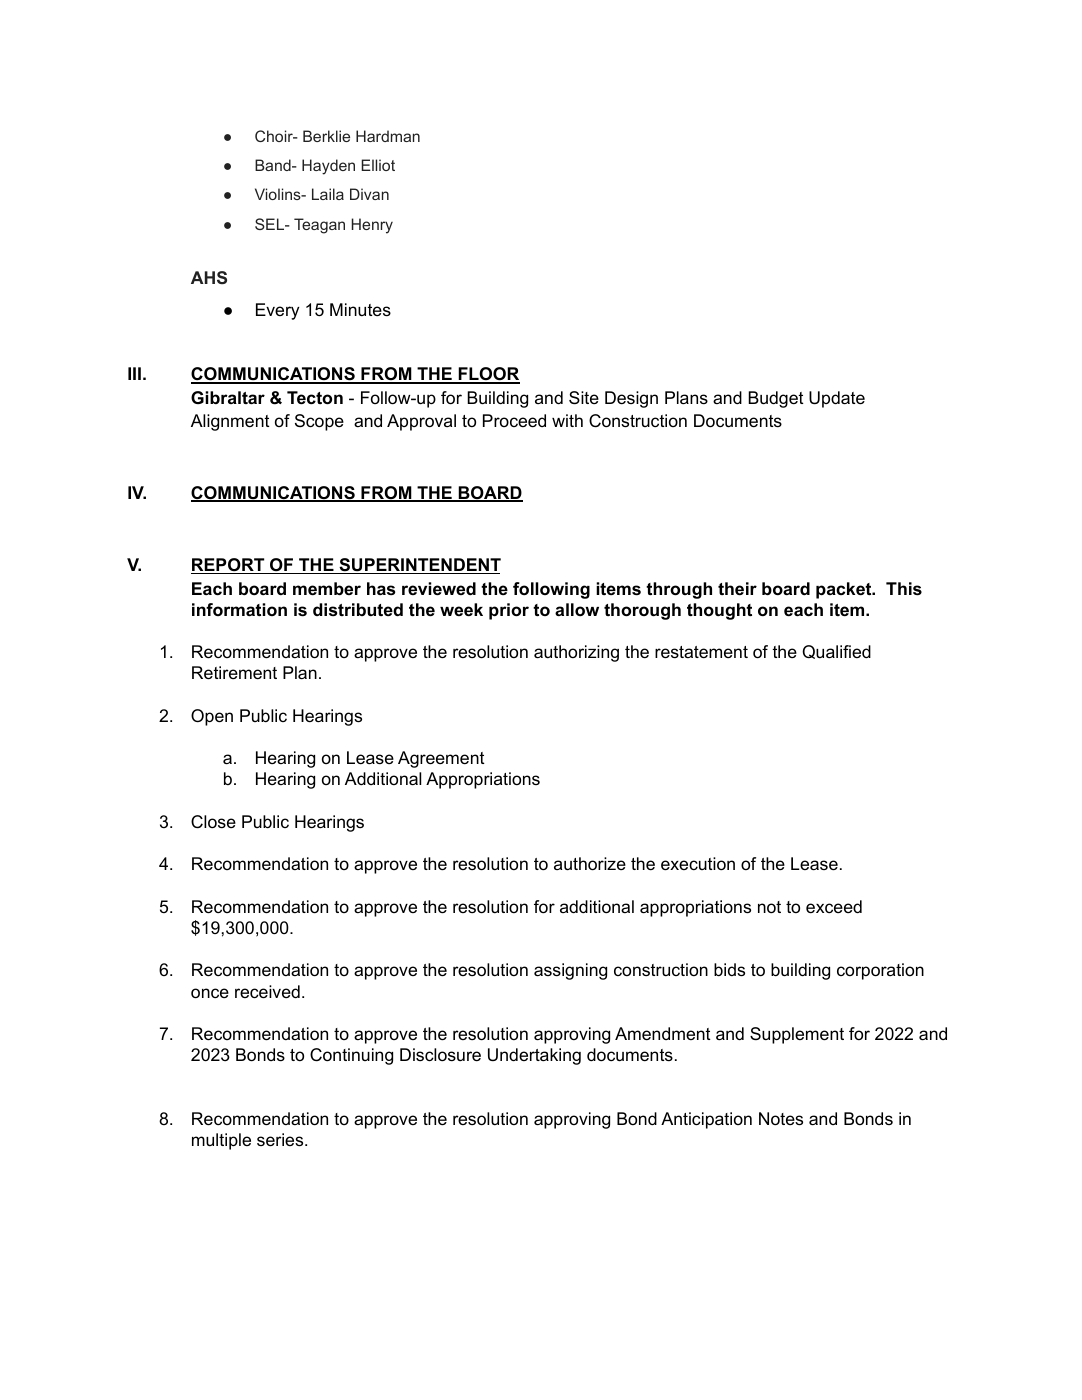 Image resolution: width=1082 pixels, height=1400 pixels. What do you see at coordinates (213, 822) in the screenshot?
I see `Close` at bounding box center [213, 822].
